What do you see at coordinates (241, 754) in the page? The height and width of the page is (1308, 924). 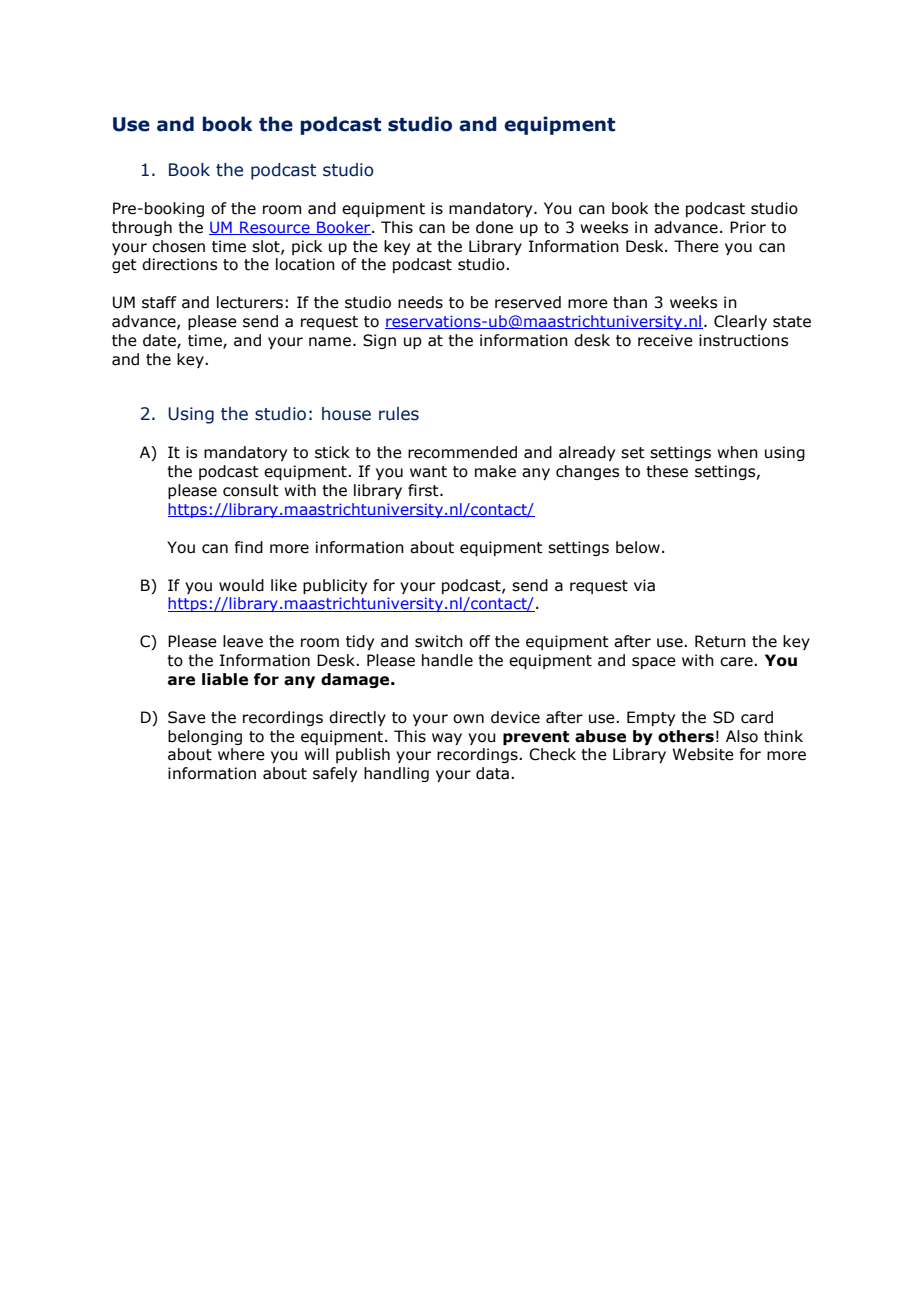 I see `where` at bounding box center [241, 754].
